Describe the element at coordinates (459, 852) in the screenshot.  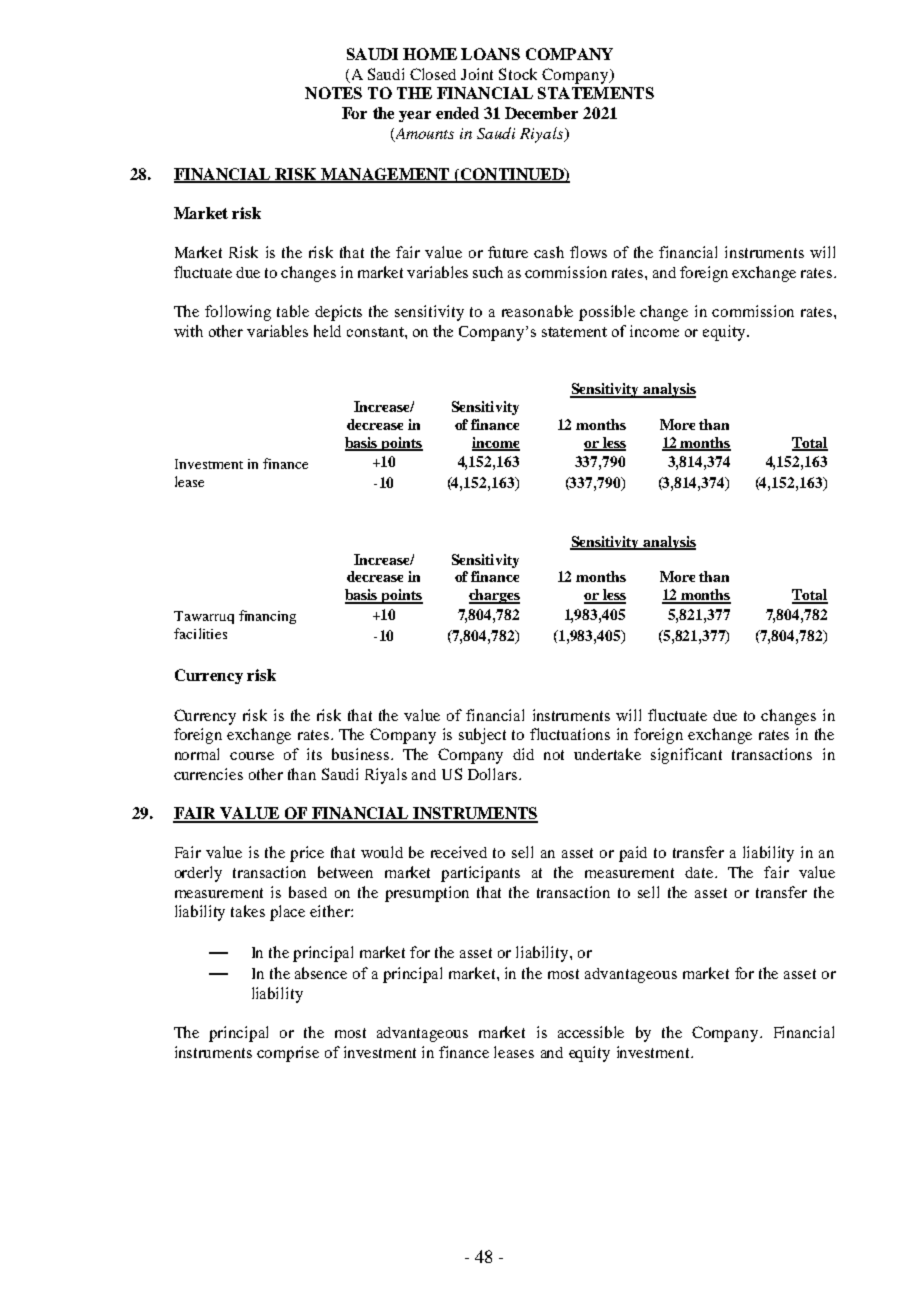
I see `received` at that location.
